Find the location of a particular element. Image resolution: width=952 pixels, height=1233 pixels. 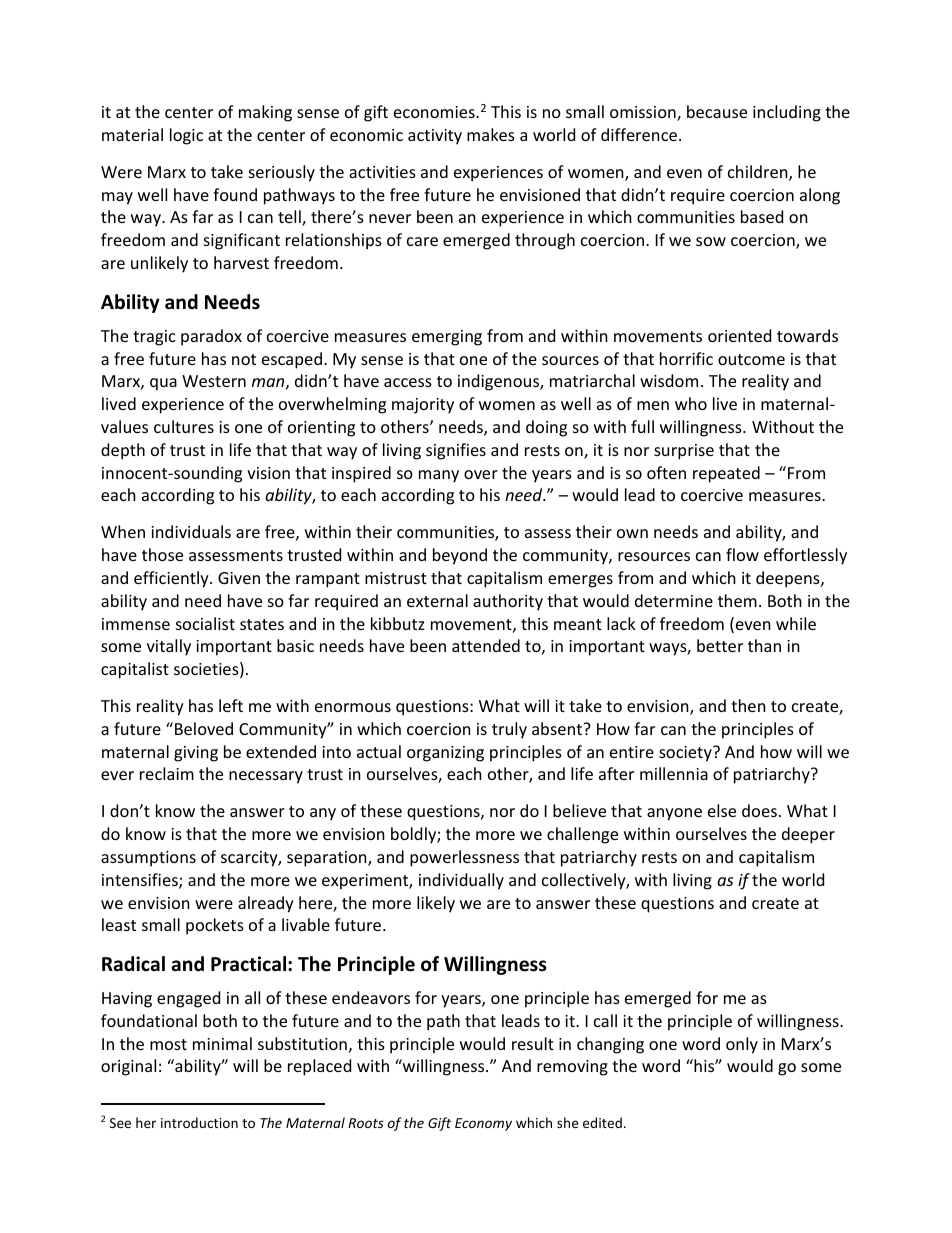

individuals is located at coordinates (191, 531).
